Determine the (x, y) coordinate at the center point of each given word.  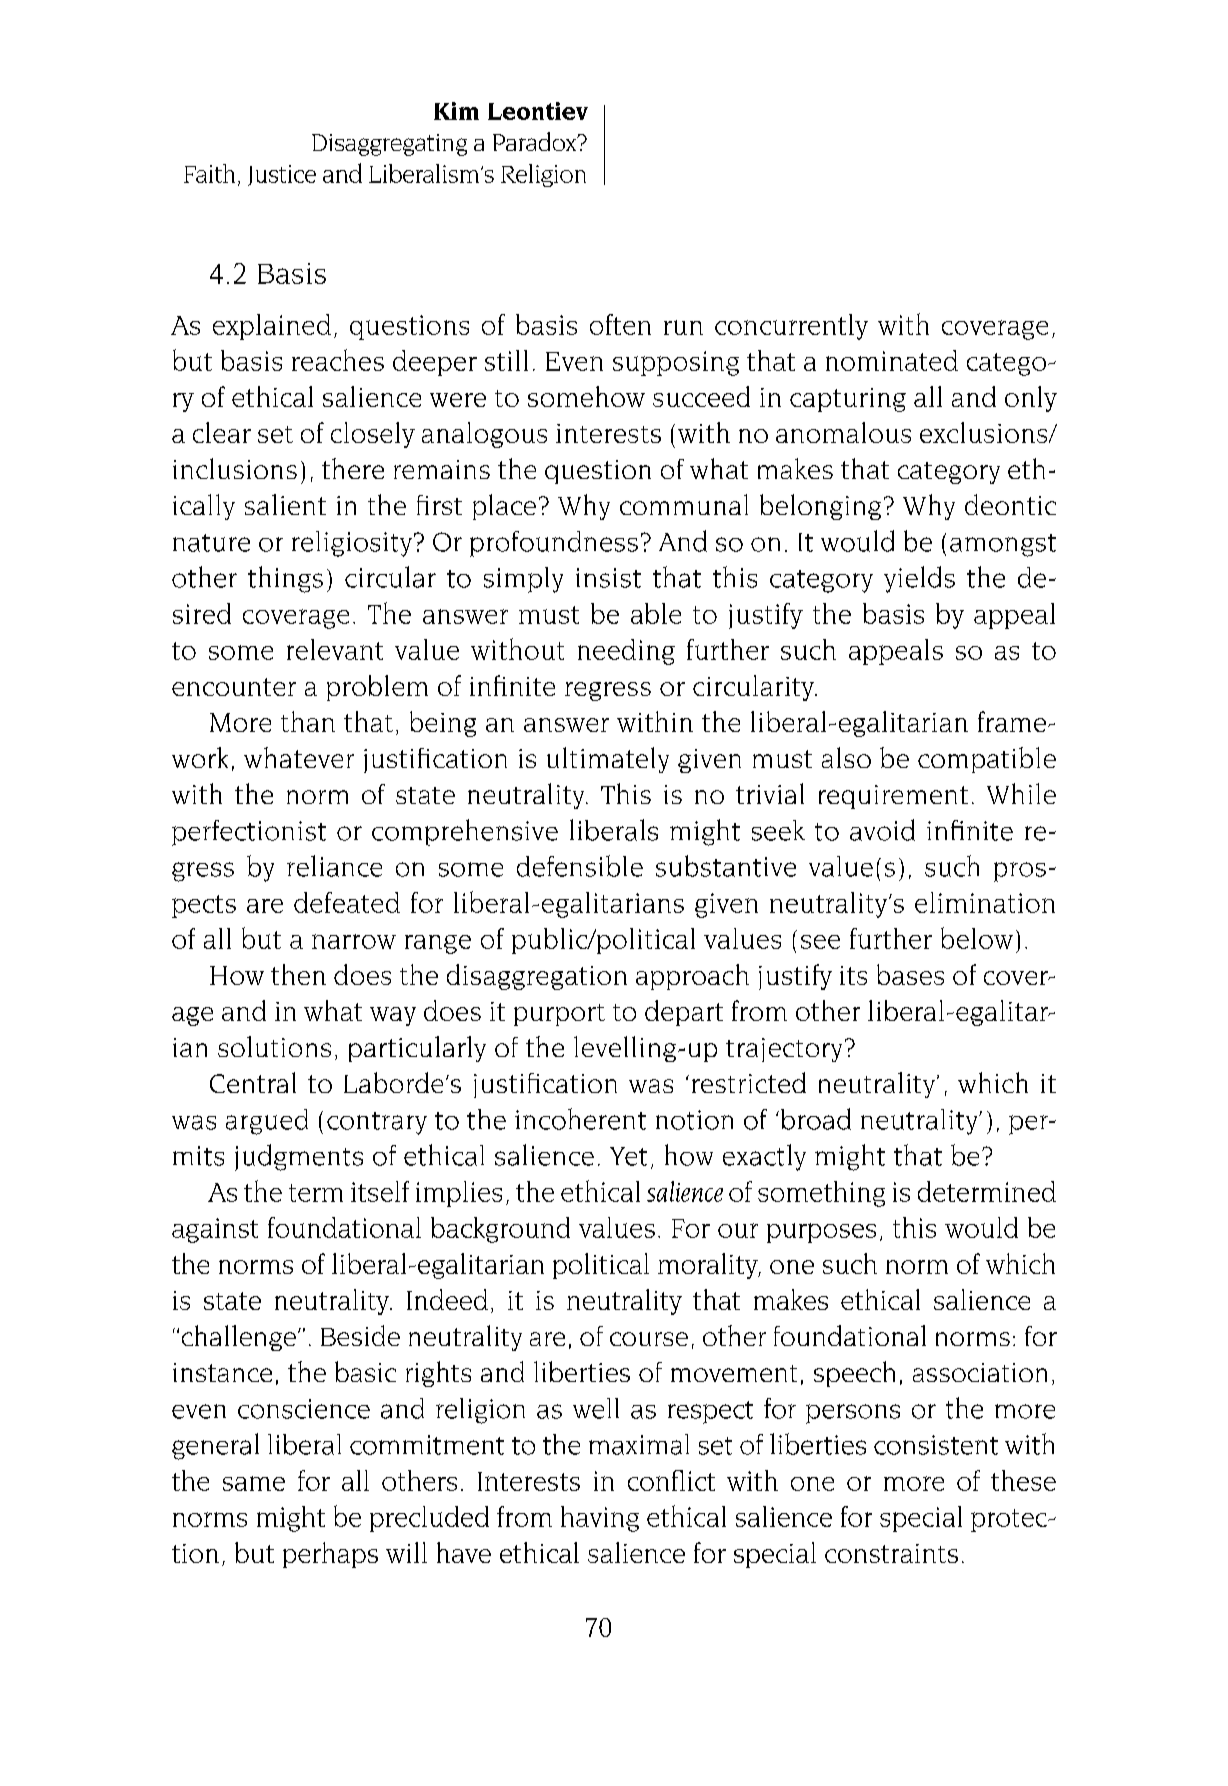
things (285, 579)
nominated (892, 360)
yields (919, 579)
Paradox (536, 141)
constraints (891, 1553)
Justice (282, 175)
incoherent (580, 1119)
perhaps (330, 1555)
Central (253, 1082)
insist (608, 578)
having (600, 1519)
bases (910, 974)
